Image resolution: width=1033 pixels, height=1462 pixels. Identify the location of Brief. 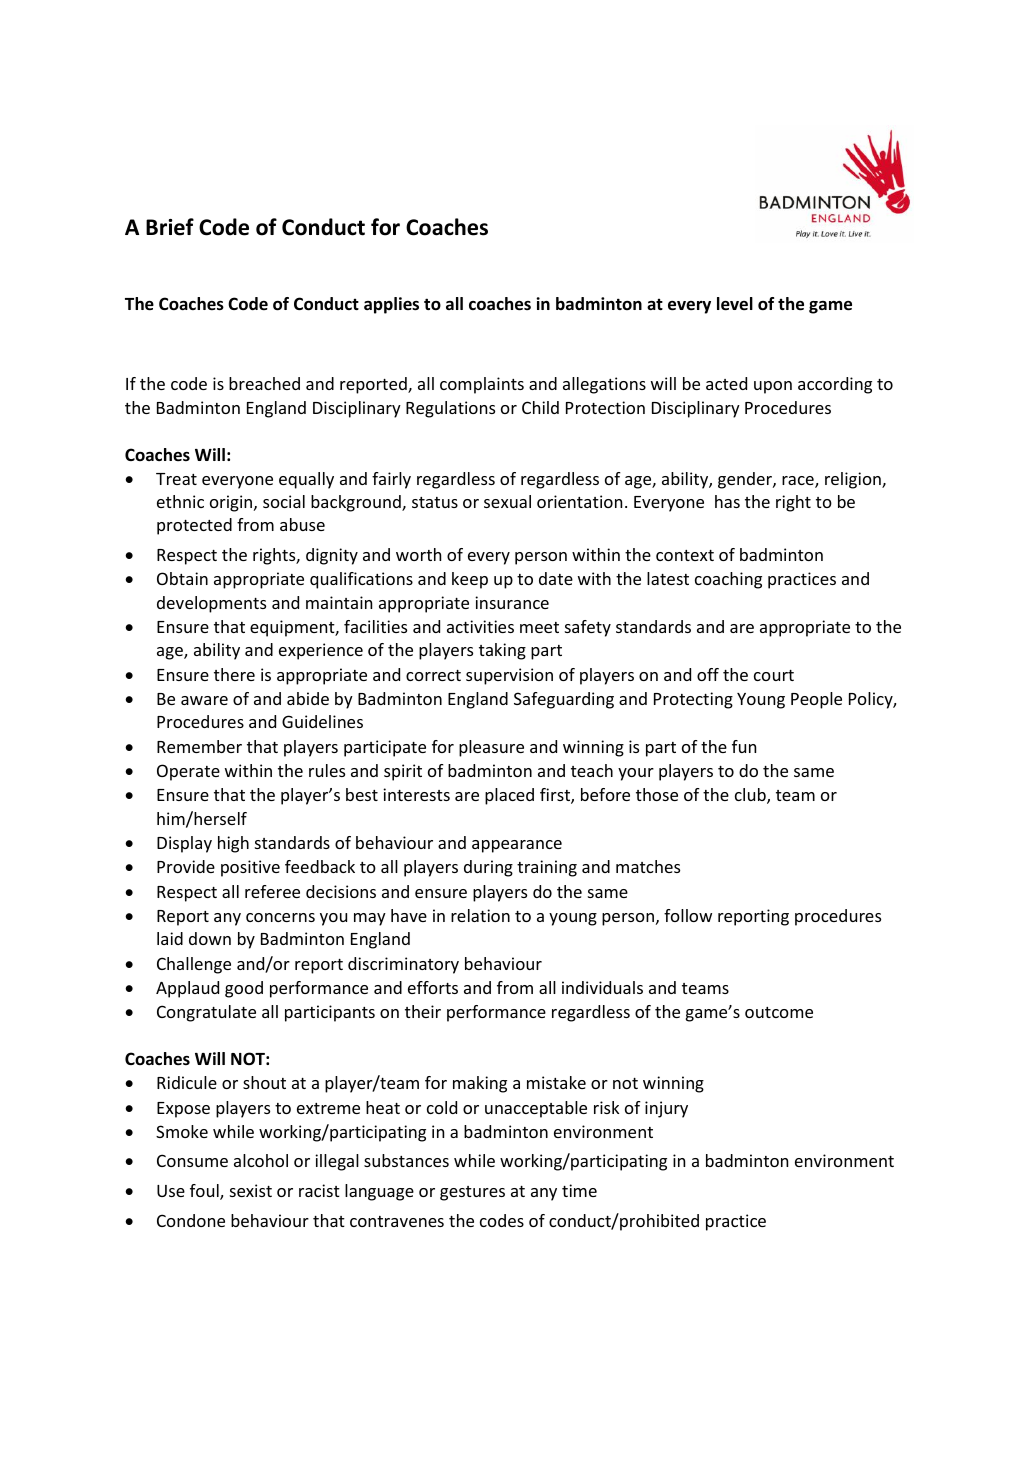
(170, 227).
